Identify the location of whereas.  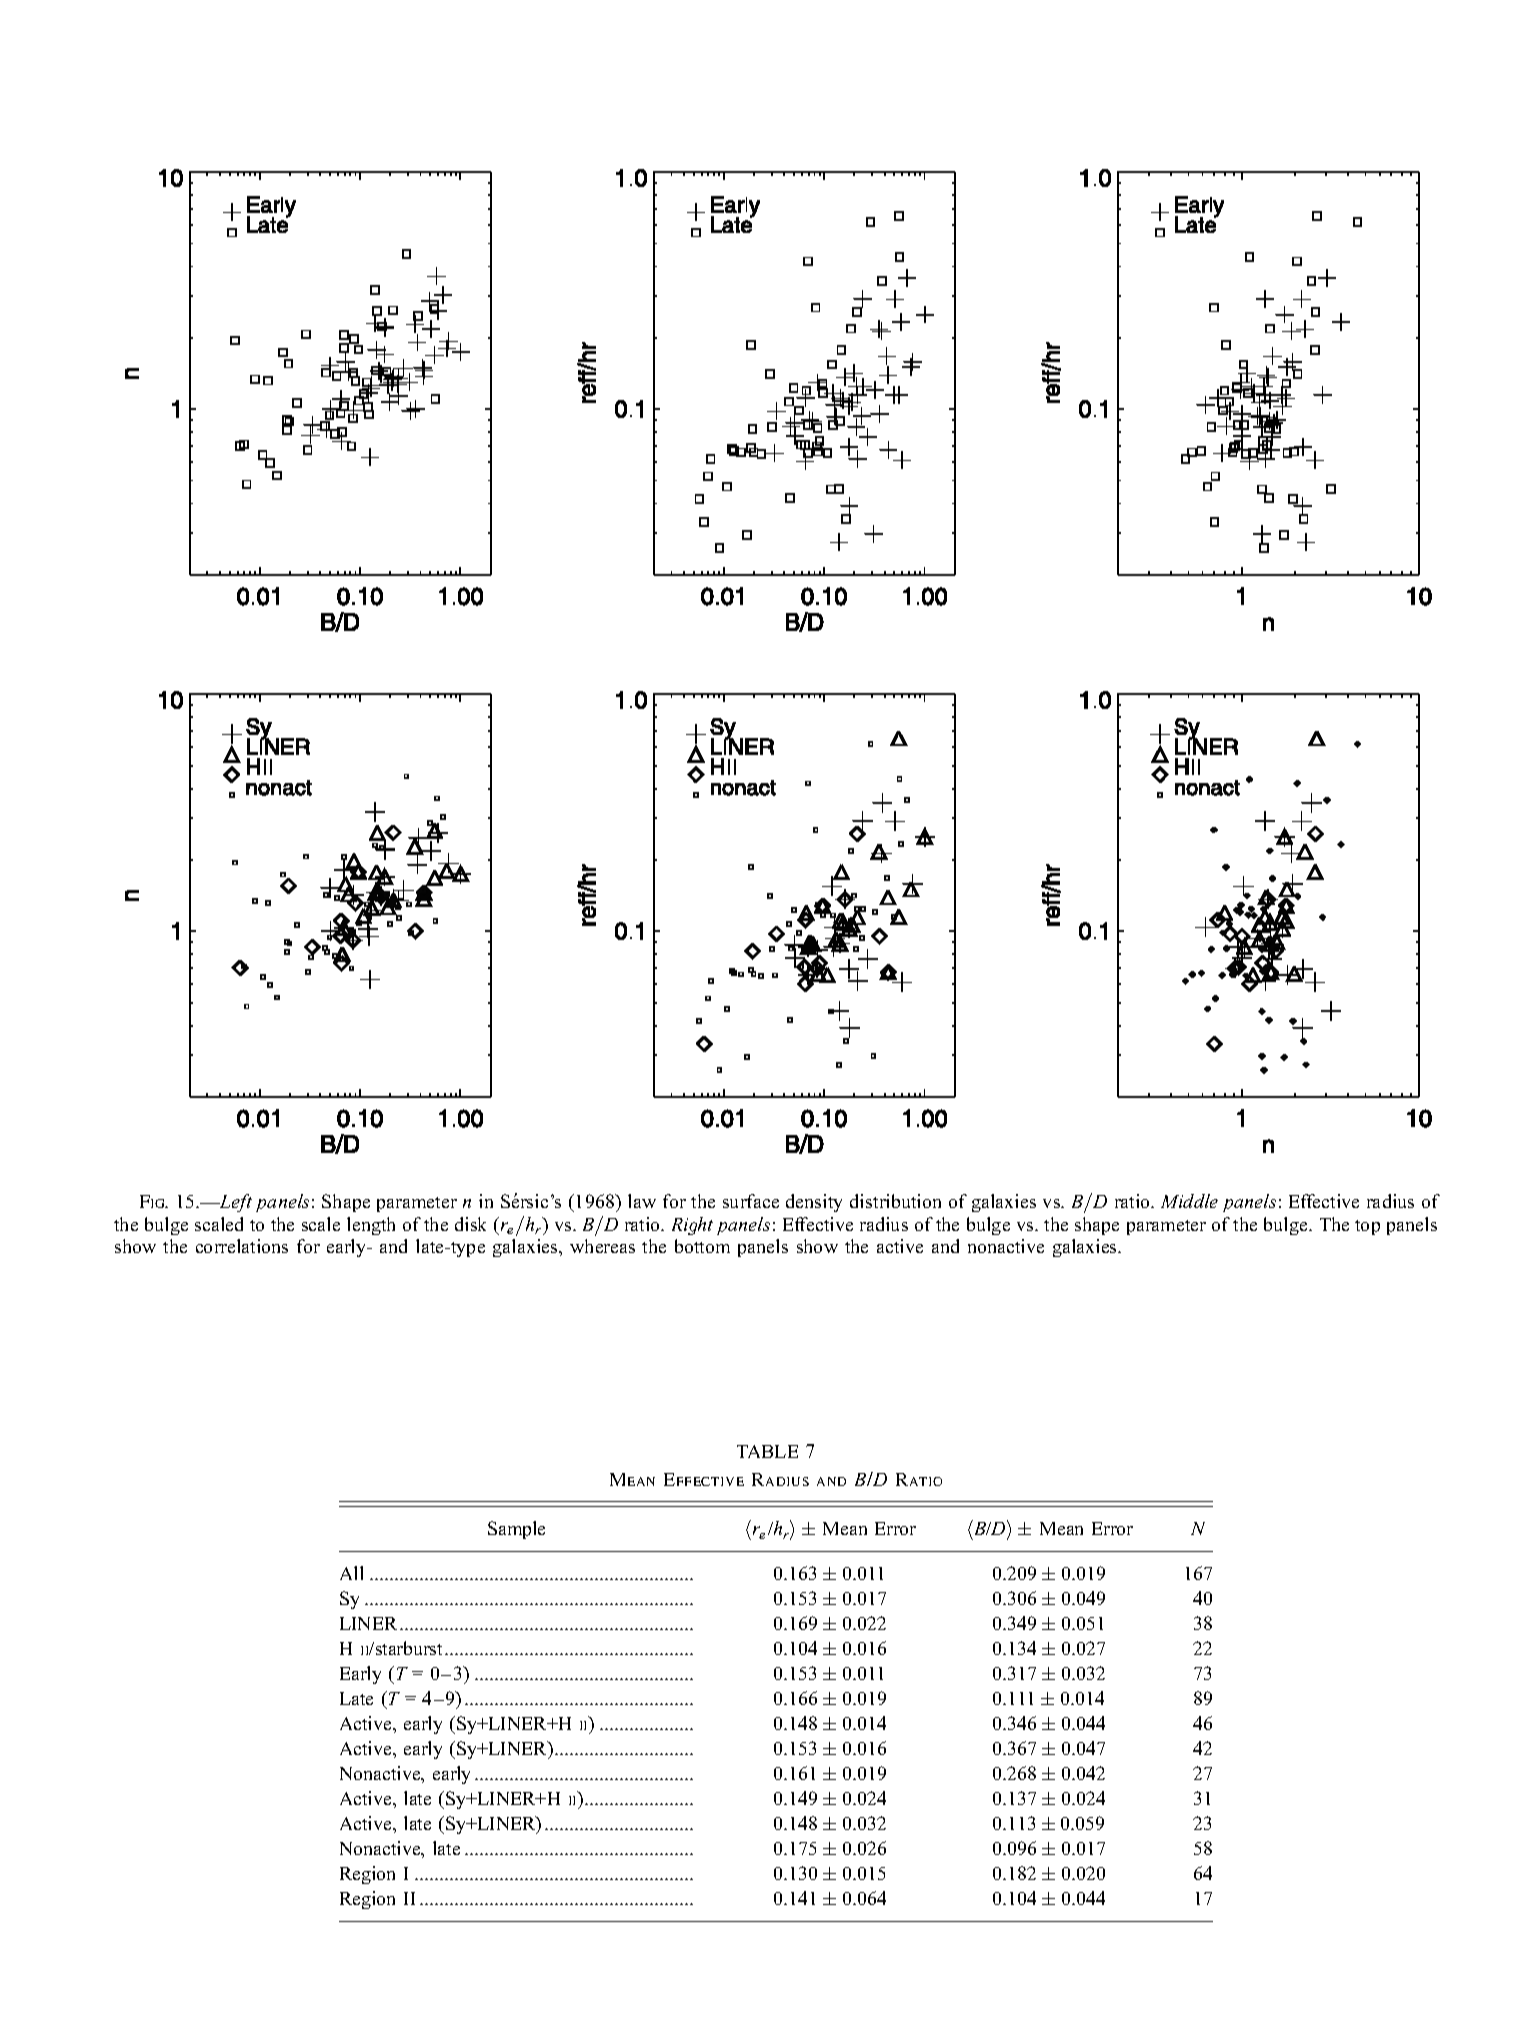
(602, 1246).
